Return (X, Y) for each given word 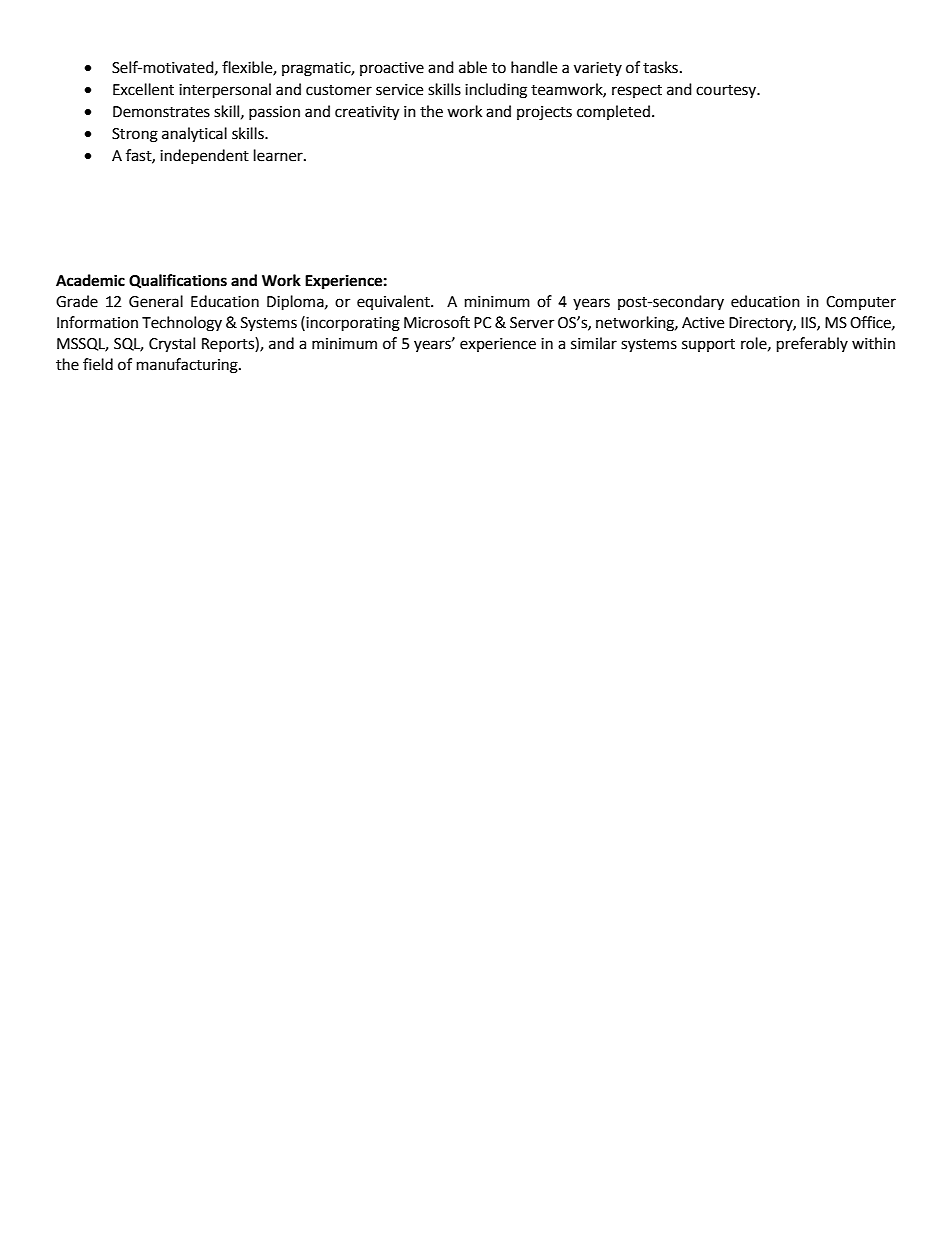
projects (544, 113)
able (473, 67)
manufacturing (188, 366)
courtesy (727, 91)
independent (204, 156)
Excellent (143, 89)
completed (613, 112)
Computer (861, 303)
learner (279, 155)
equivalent (394, 302)
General (156, 301)
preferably (812, 345)
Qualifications (178, 281)
